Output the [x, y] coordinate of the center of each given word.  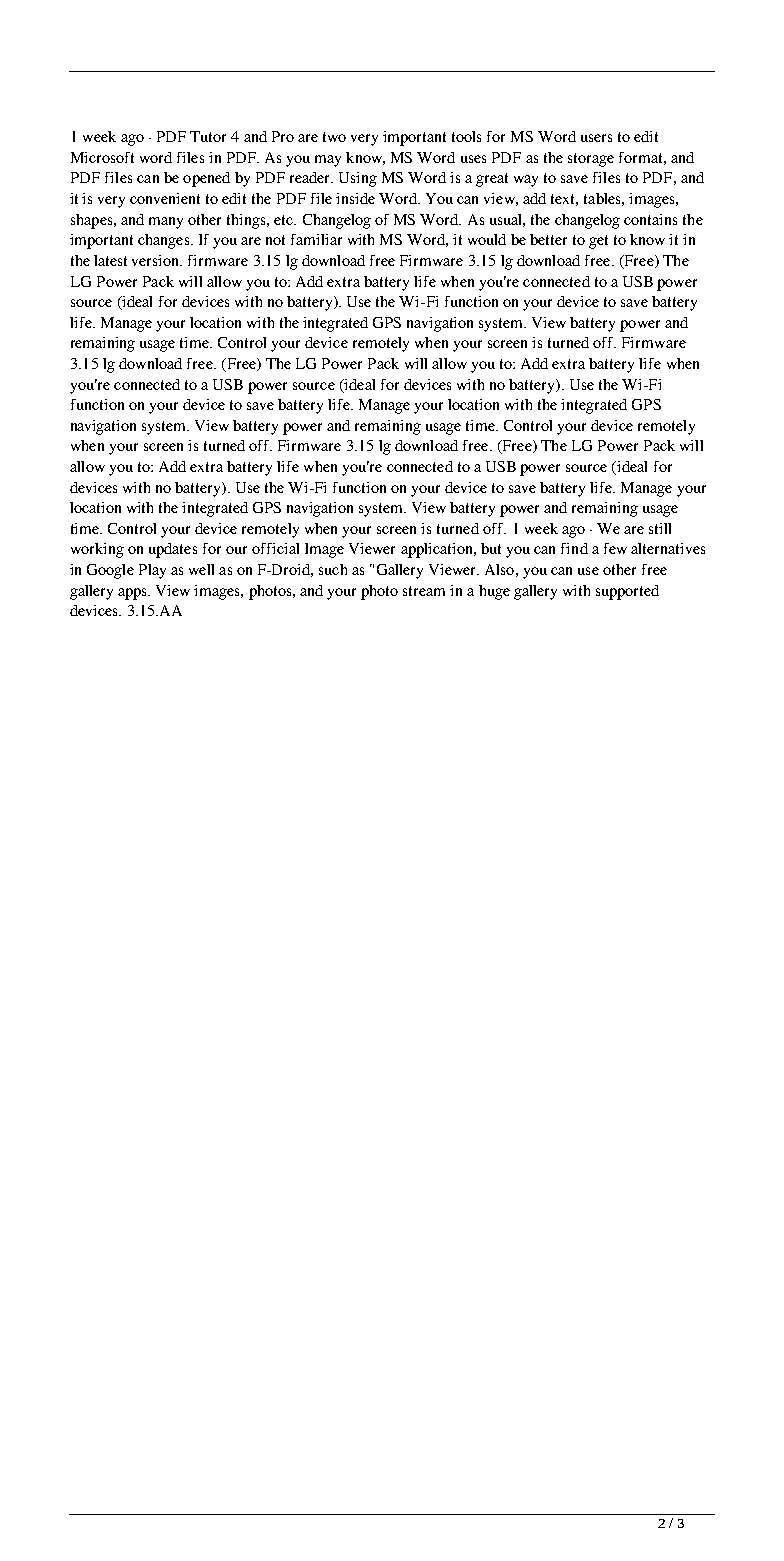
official [275, 548]
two [334, 137]
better [548, 239]
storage [591, 160]
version [157, 260]
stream [424, 591]
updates [173, 550]
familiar [316, 239]
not [275, 240]
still [660, 528]
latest [110, 260]
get [598, 242]
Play [152, 571]
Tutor [208, 136]
